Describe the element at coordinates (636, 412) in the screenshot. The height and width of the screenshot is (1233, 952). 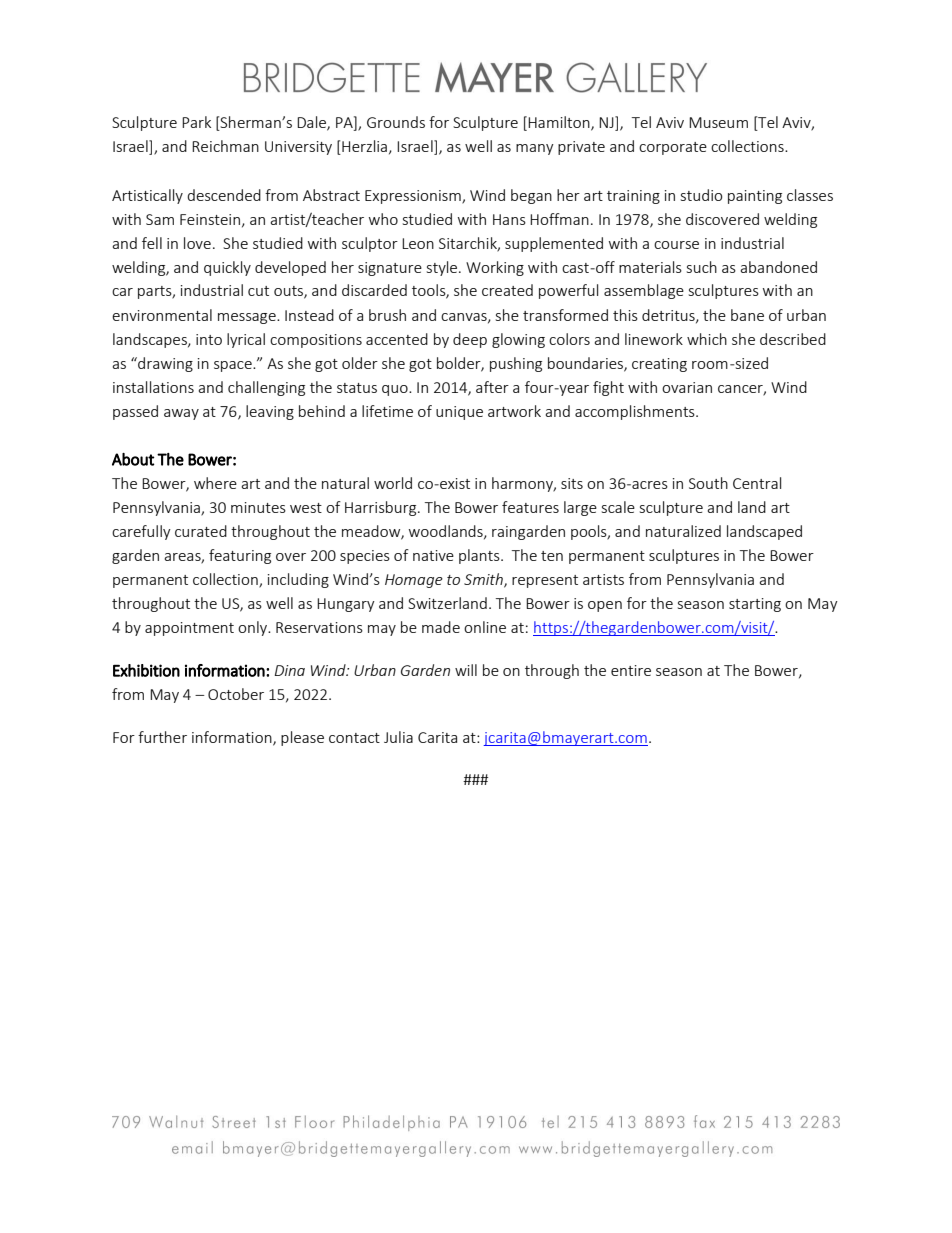
I see `accomplishments` at that location.
